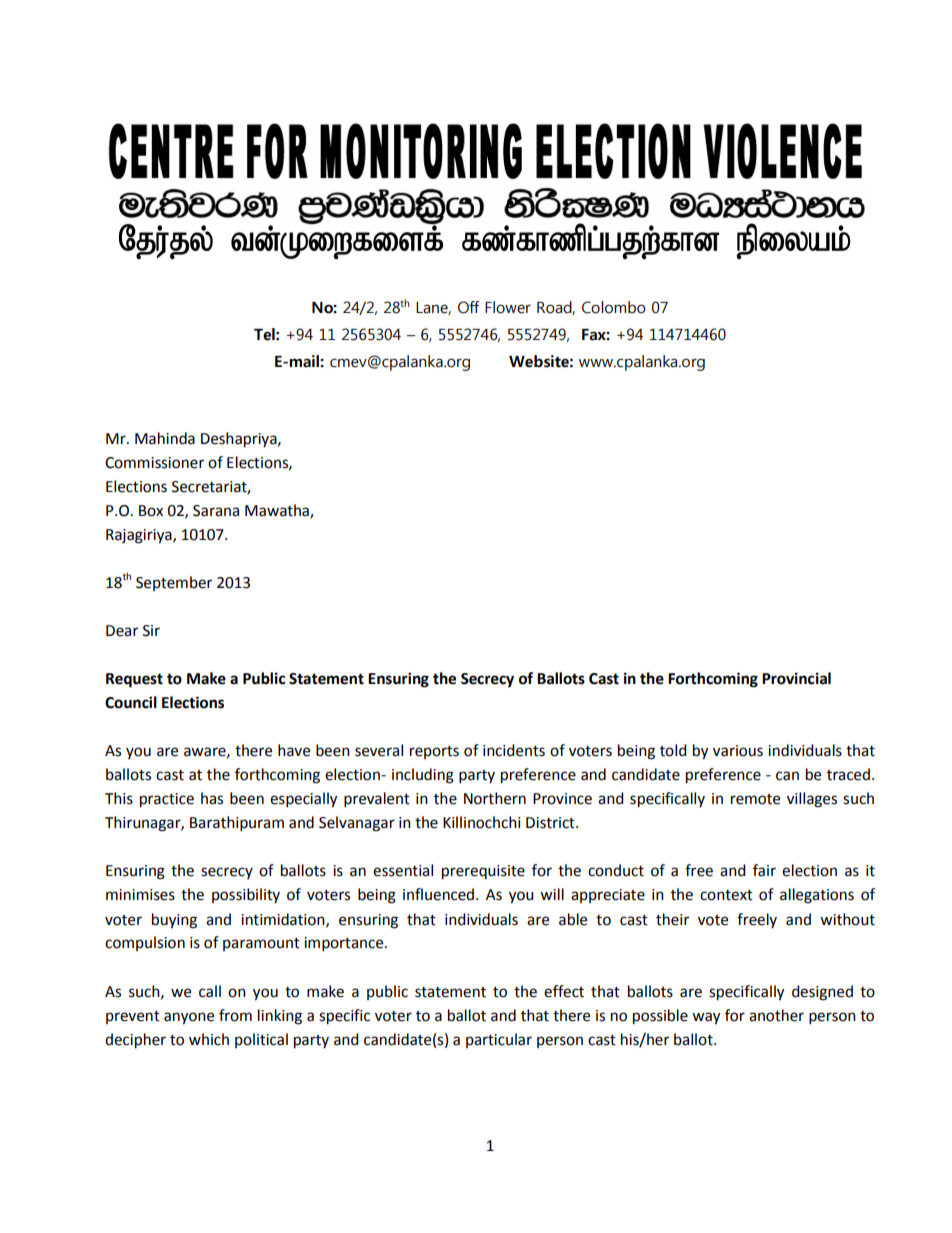  Describe the element at coordinates (514, 750) in the page. I see `incidents` at that location.
